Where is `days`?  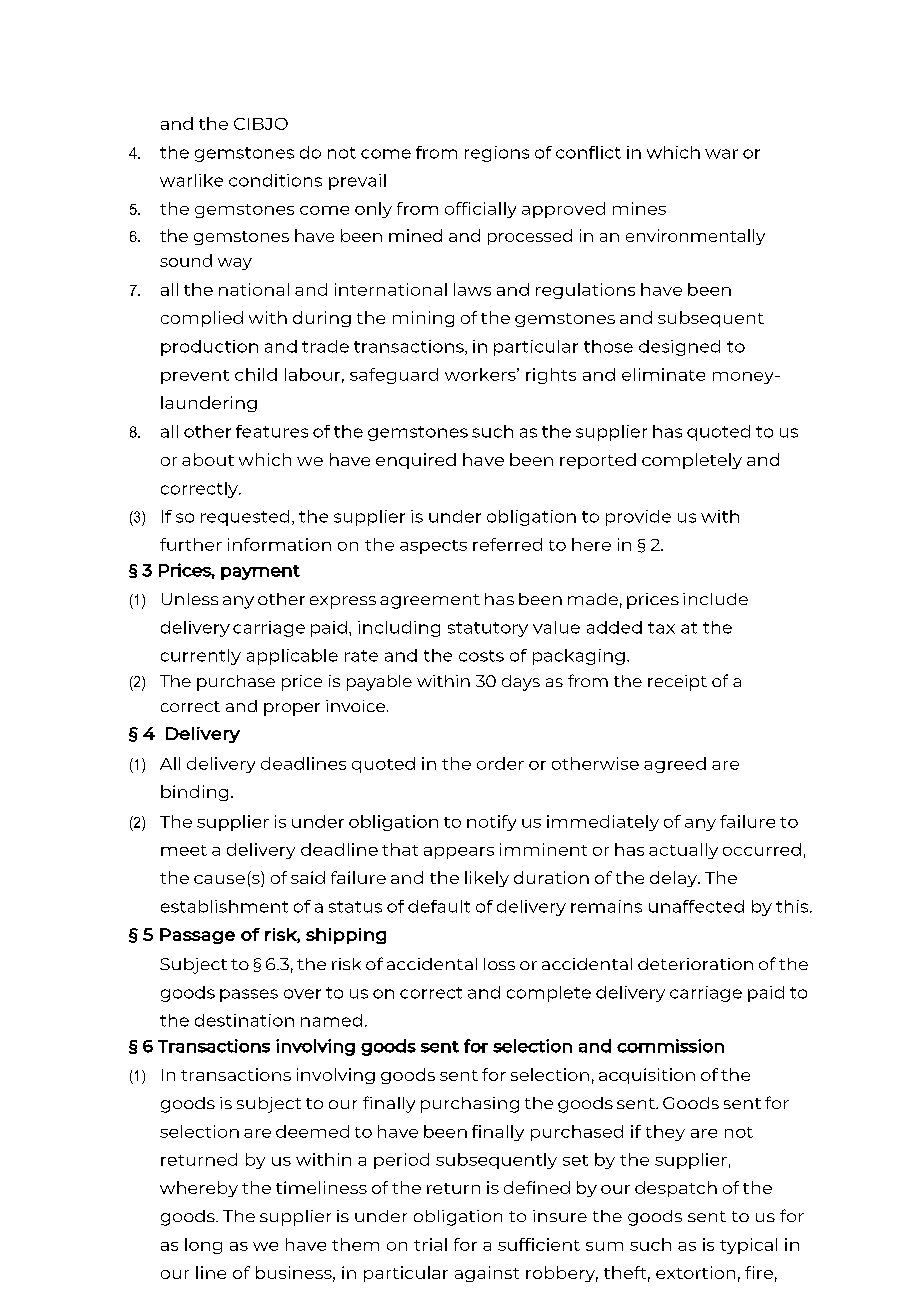 days is located at coordinates (521, 683).
